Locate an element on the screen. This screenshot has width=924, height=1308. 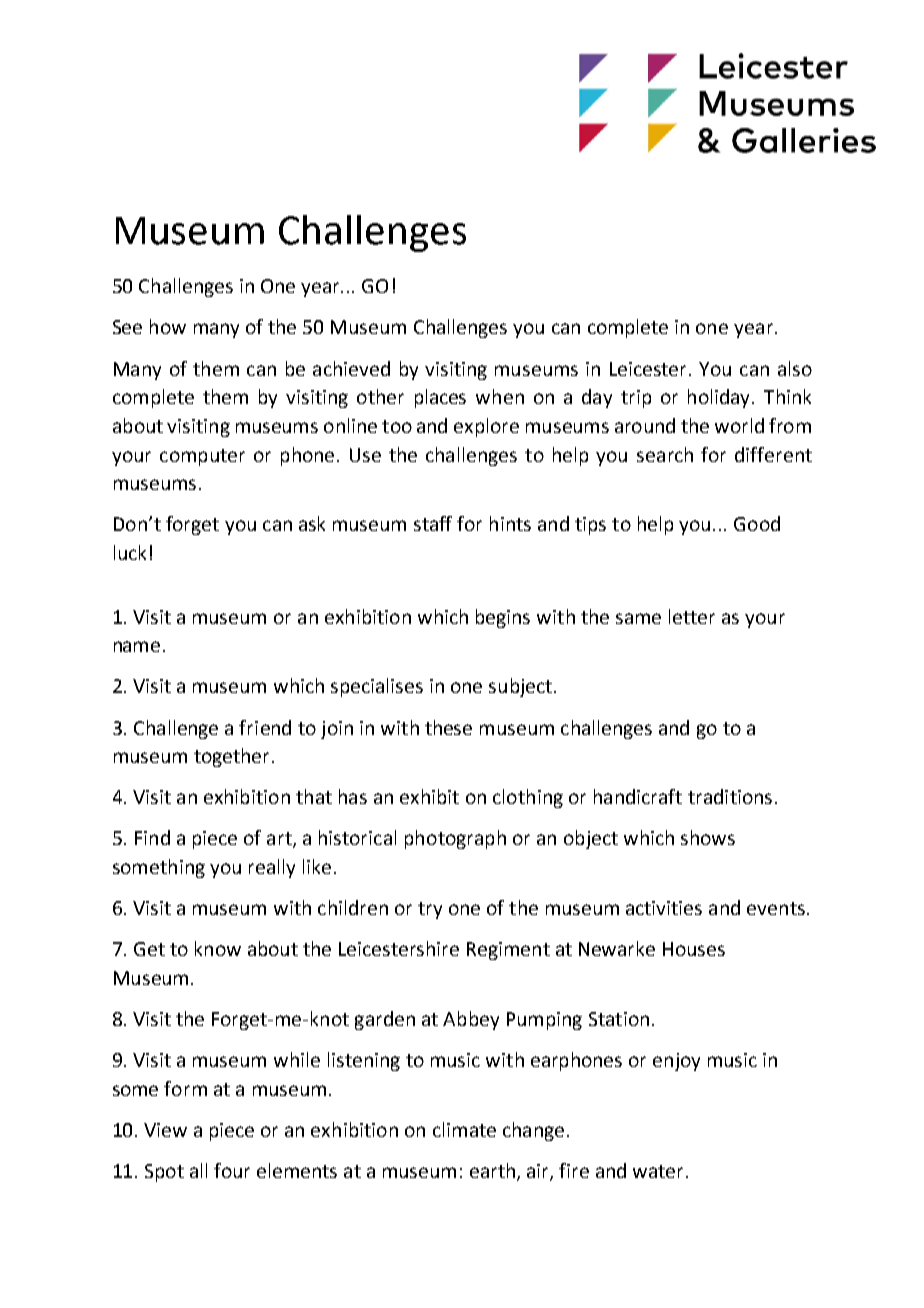
begins is located at coordinates (503, 618).
